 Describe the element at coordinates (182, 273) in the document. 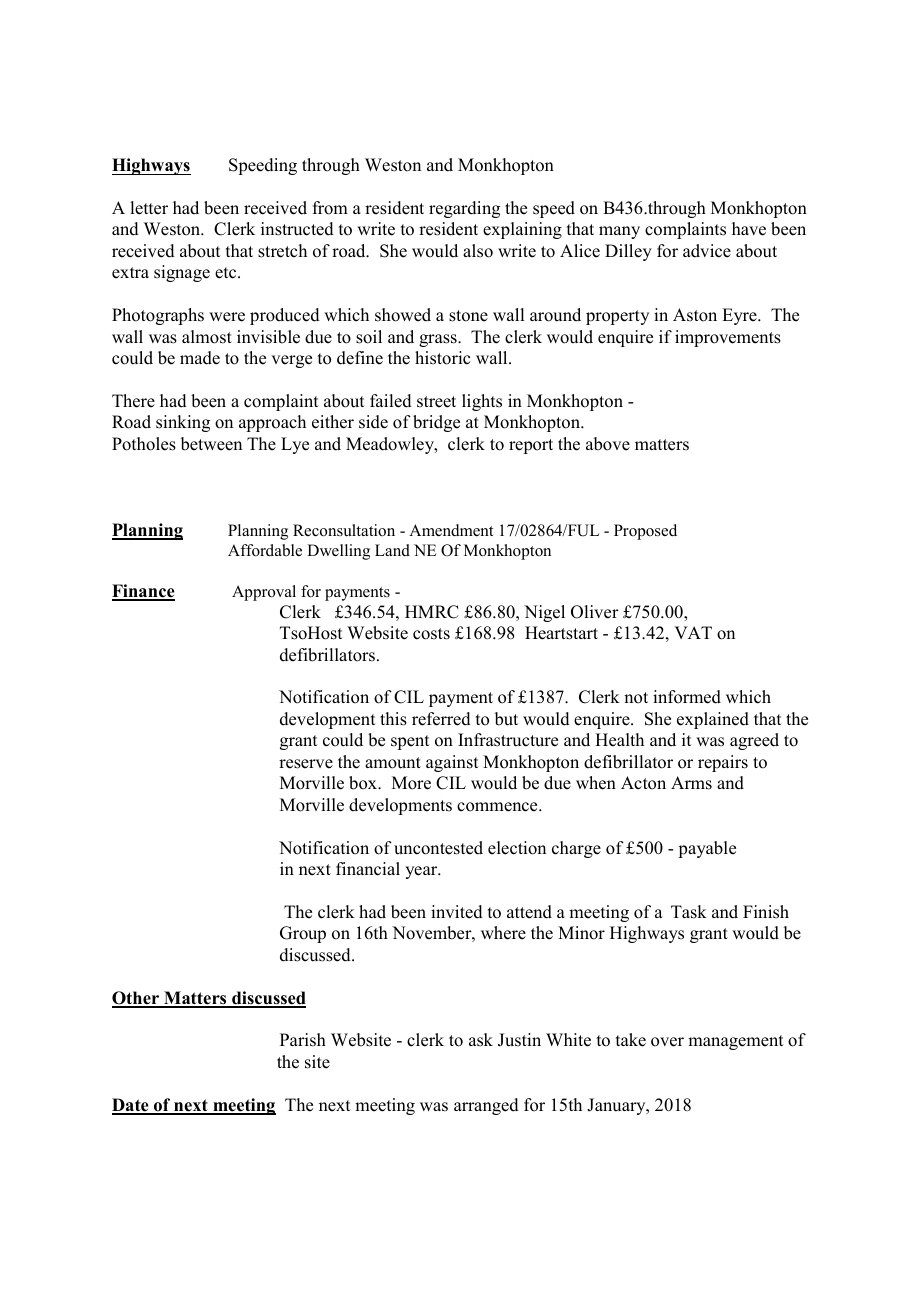

I see `signage` at that location.
